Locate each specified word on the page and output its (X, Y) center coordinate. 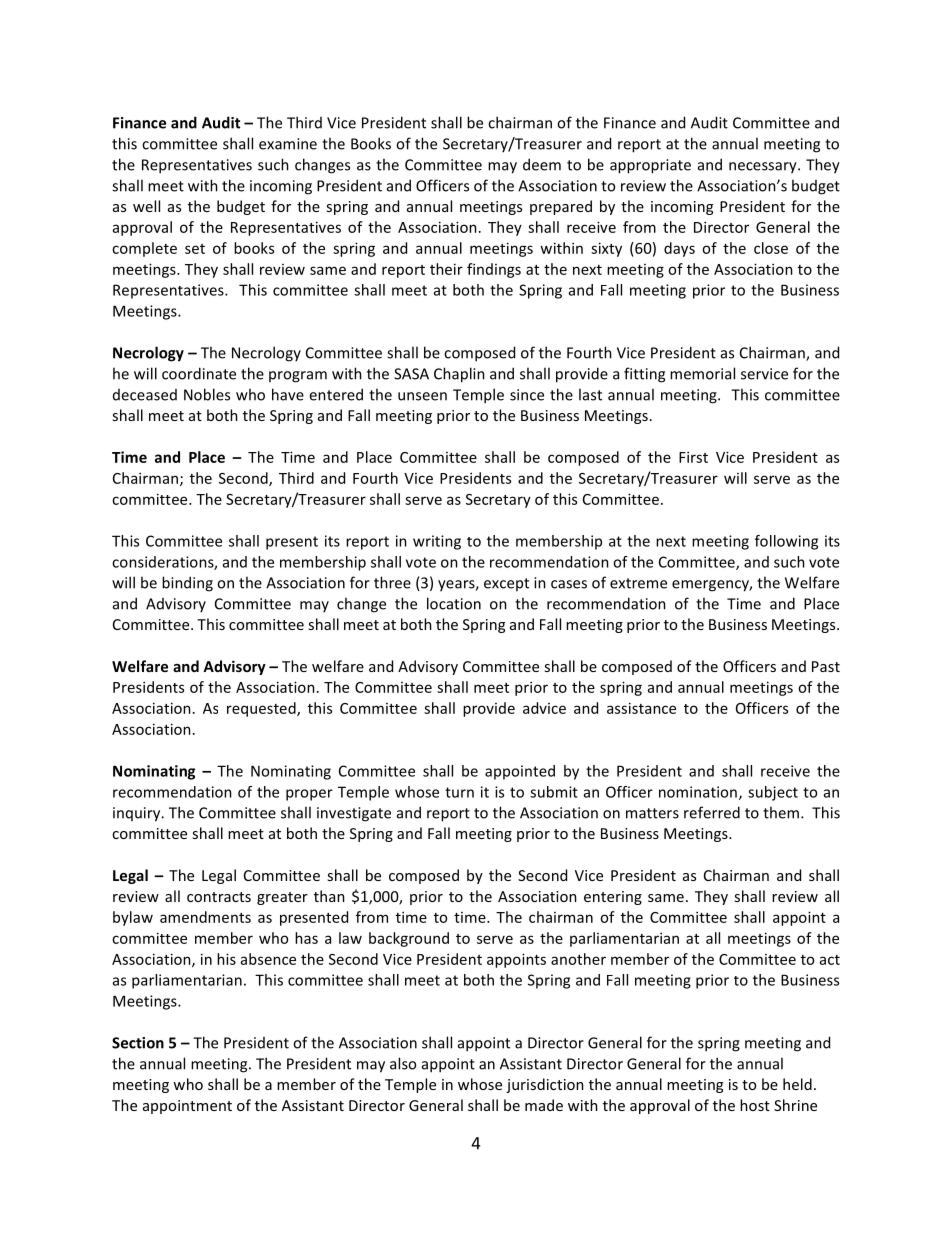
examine (288, 144)
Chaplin (459, 375)
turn (459, 792)
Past (826, 666)
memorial (702, 373)
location (454, 603)
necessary (764, 168)
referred (712, 812)
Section (138, 1043)
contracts (219, 897)
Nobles (207, 394)
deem (542, 164)
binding (187, 584)
